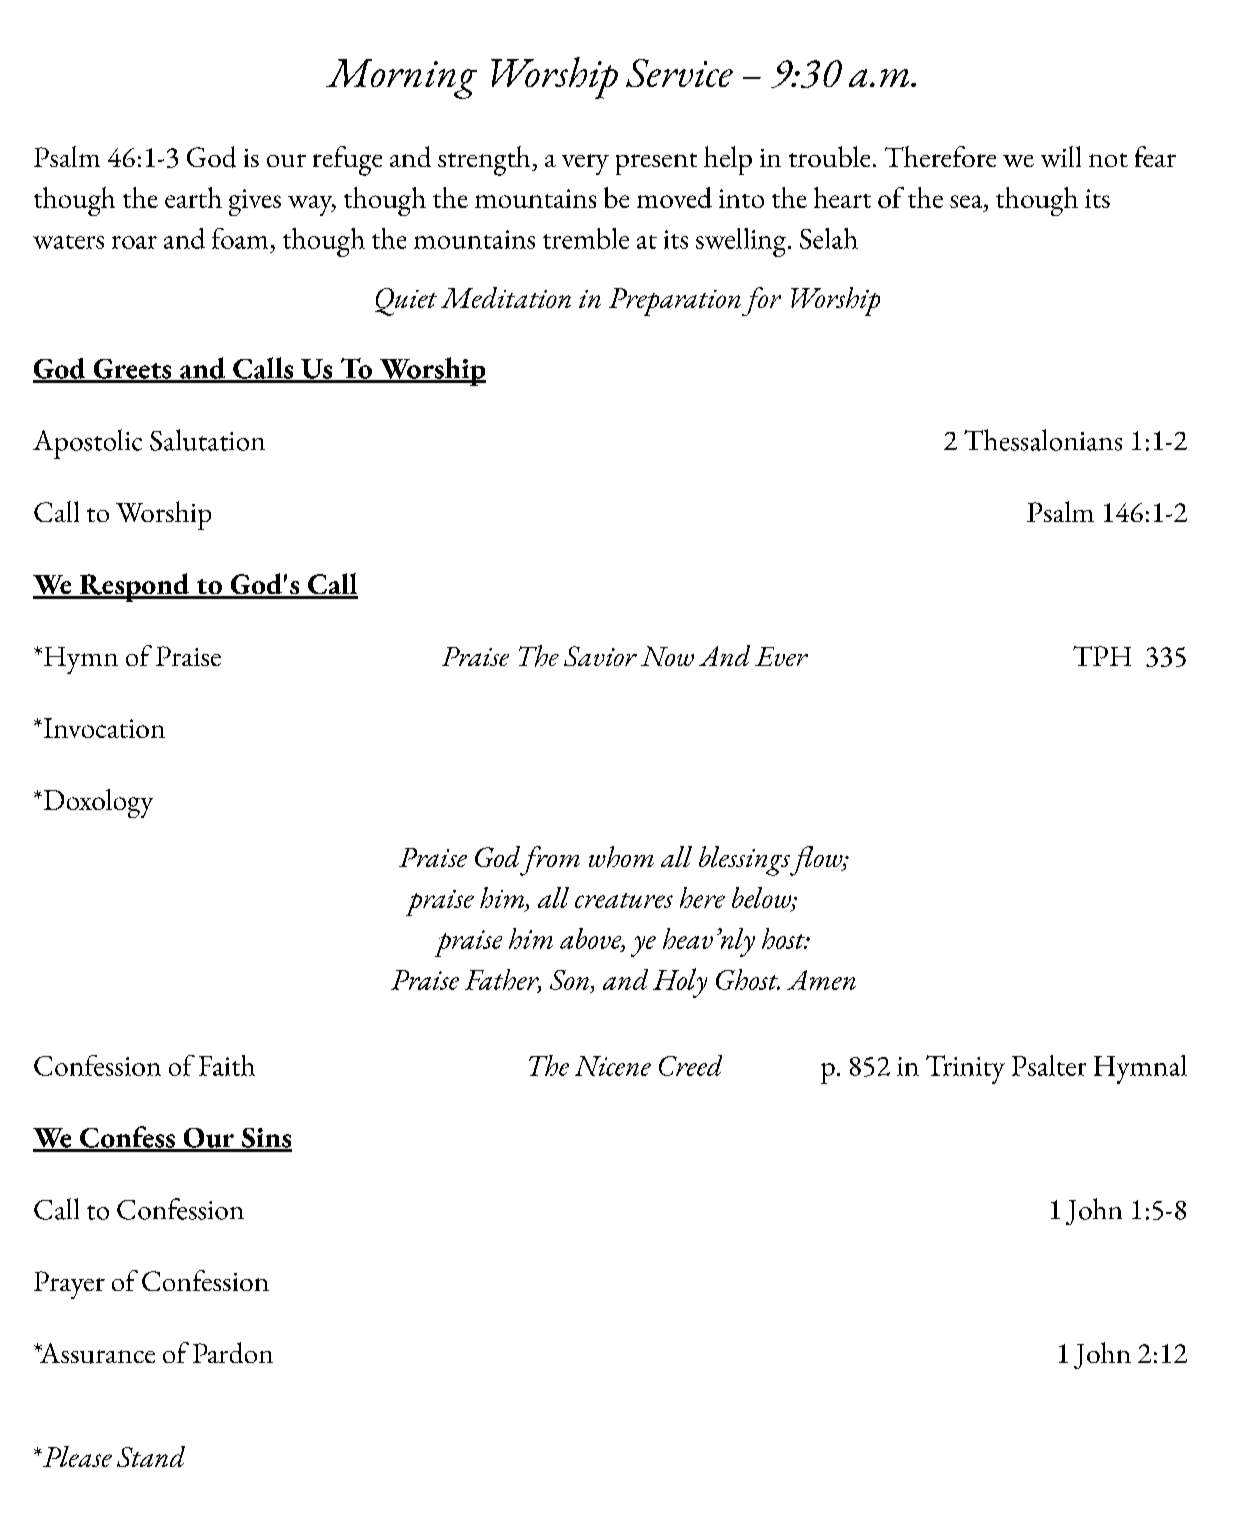  What do you see at coordinates (134, 587) in the screenshot?
I see `Respond` at bounding box center [134, 587].
